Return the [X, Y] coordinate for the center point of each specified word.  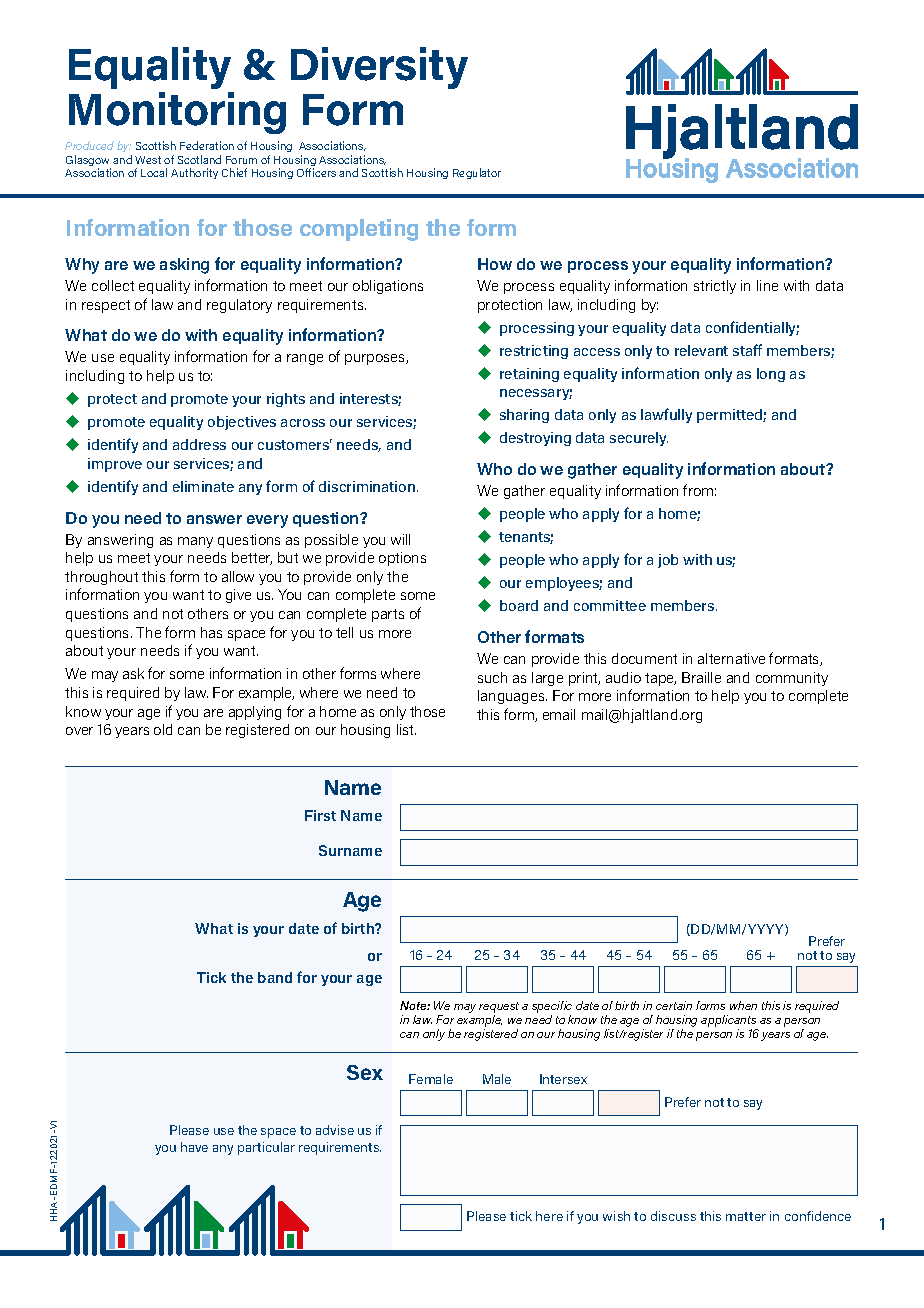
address [199, 444]
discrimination [367, 486]
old [163, 729]
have [194, 1147]
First [320, 815]
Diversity [379, 68]
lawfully [666, 415]
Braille [701, 677]
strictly [715, 287]
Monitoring [177, 113]
